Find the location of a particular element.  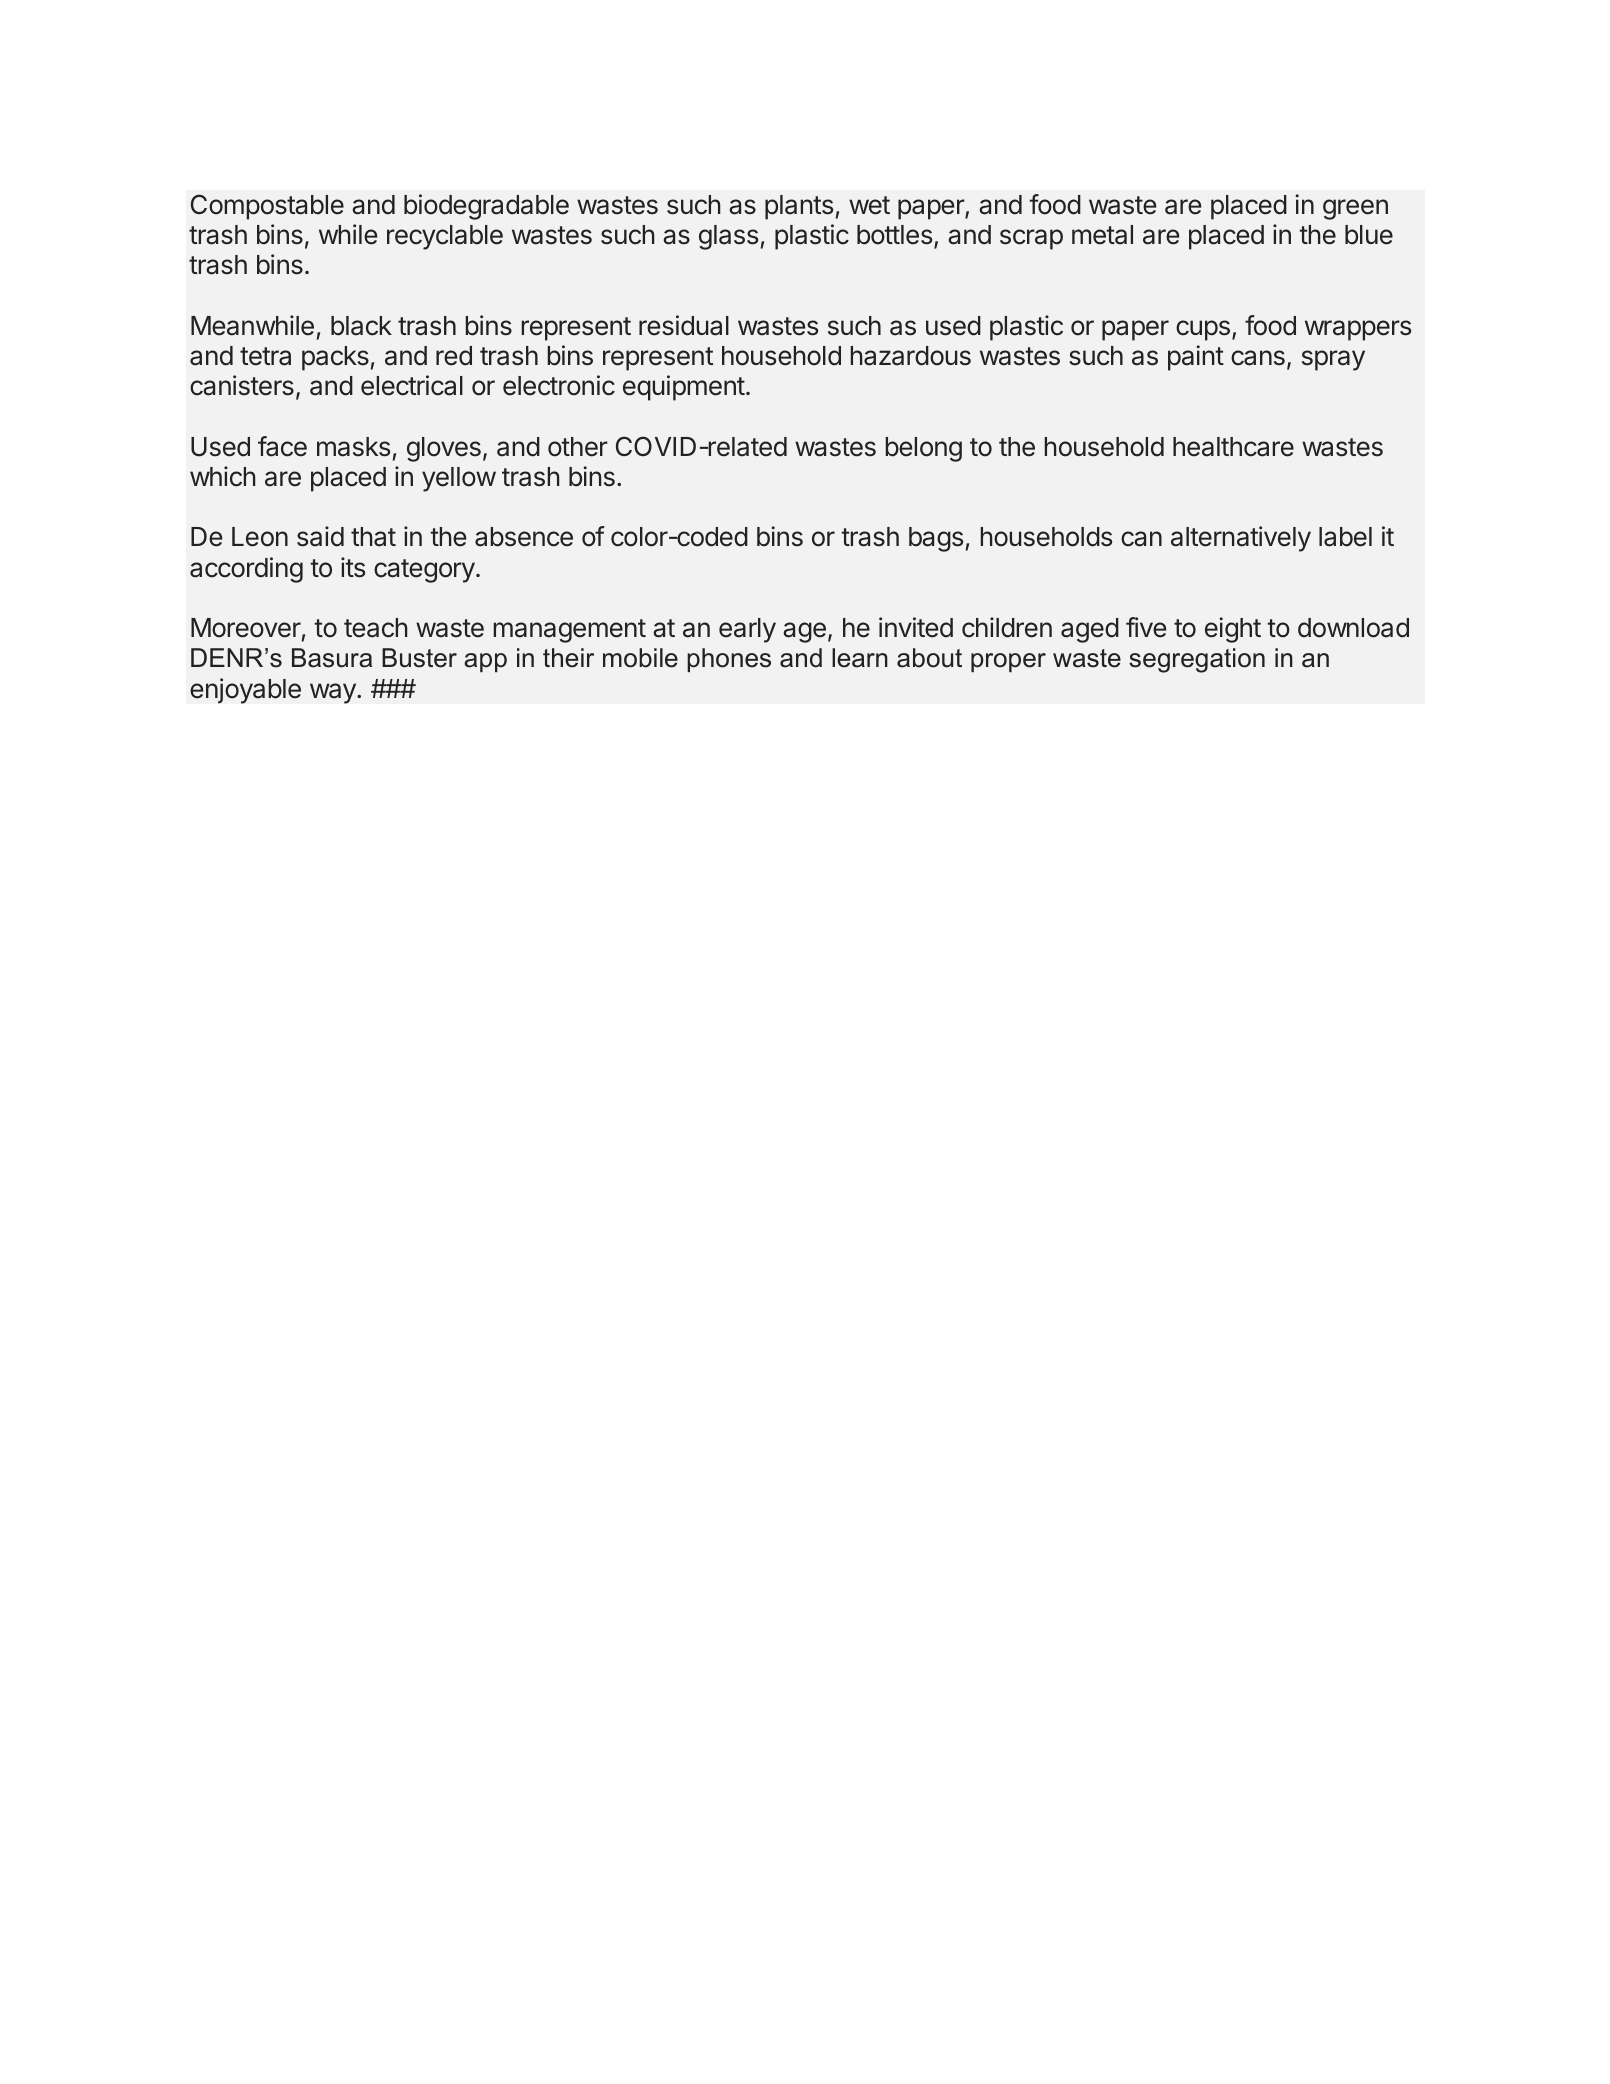

way is located at coordinates (334, 693).
